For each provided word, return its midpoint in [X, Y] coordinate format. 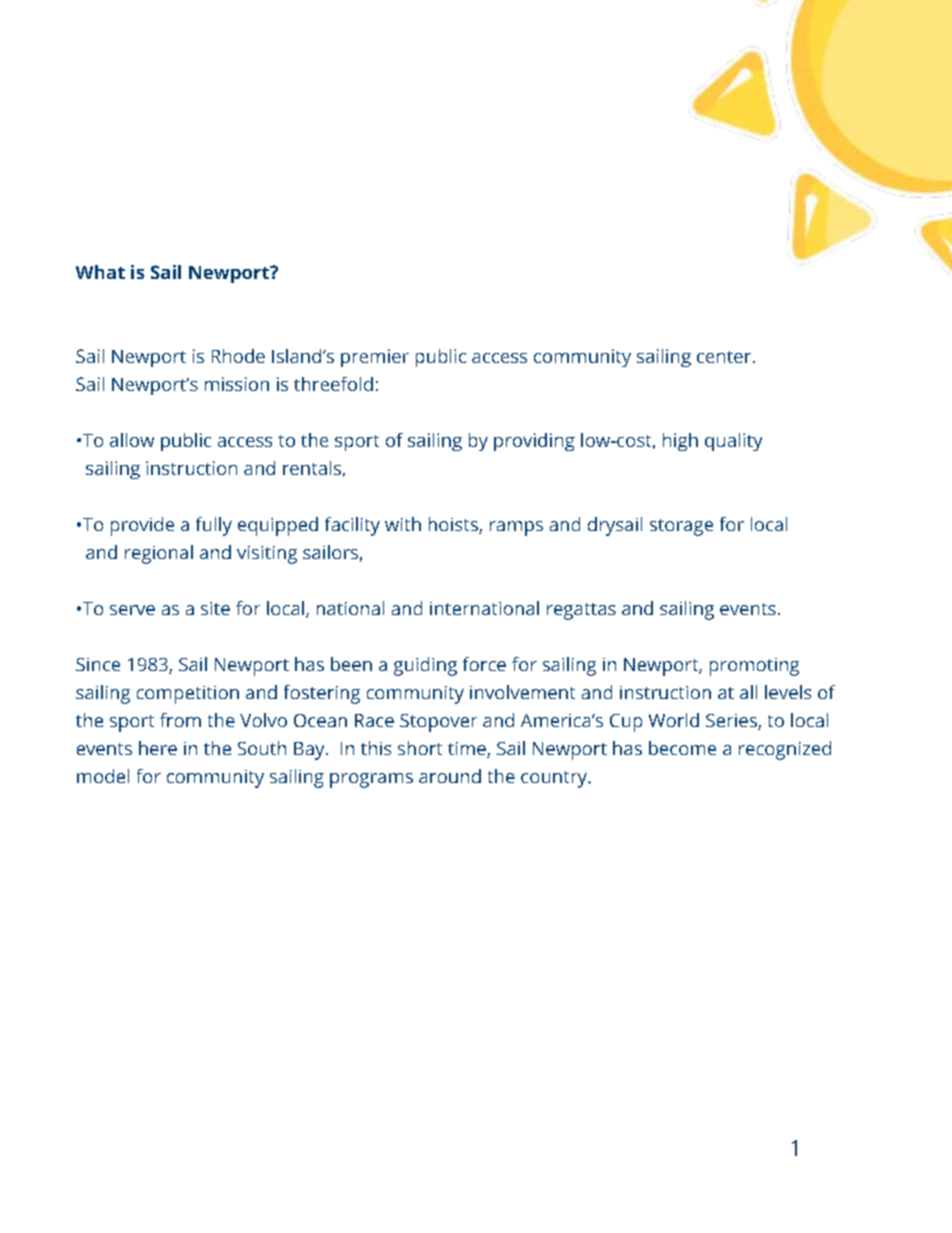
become [682, 748]
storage [681, 527]
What [100, 272]
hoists [454, 525]
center [725, 357]
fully [214, 526]
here [158, 748]
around [450, 776]
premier [375, 358]
